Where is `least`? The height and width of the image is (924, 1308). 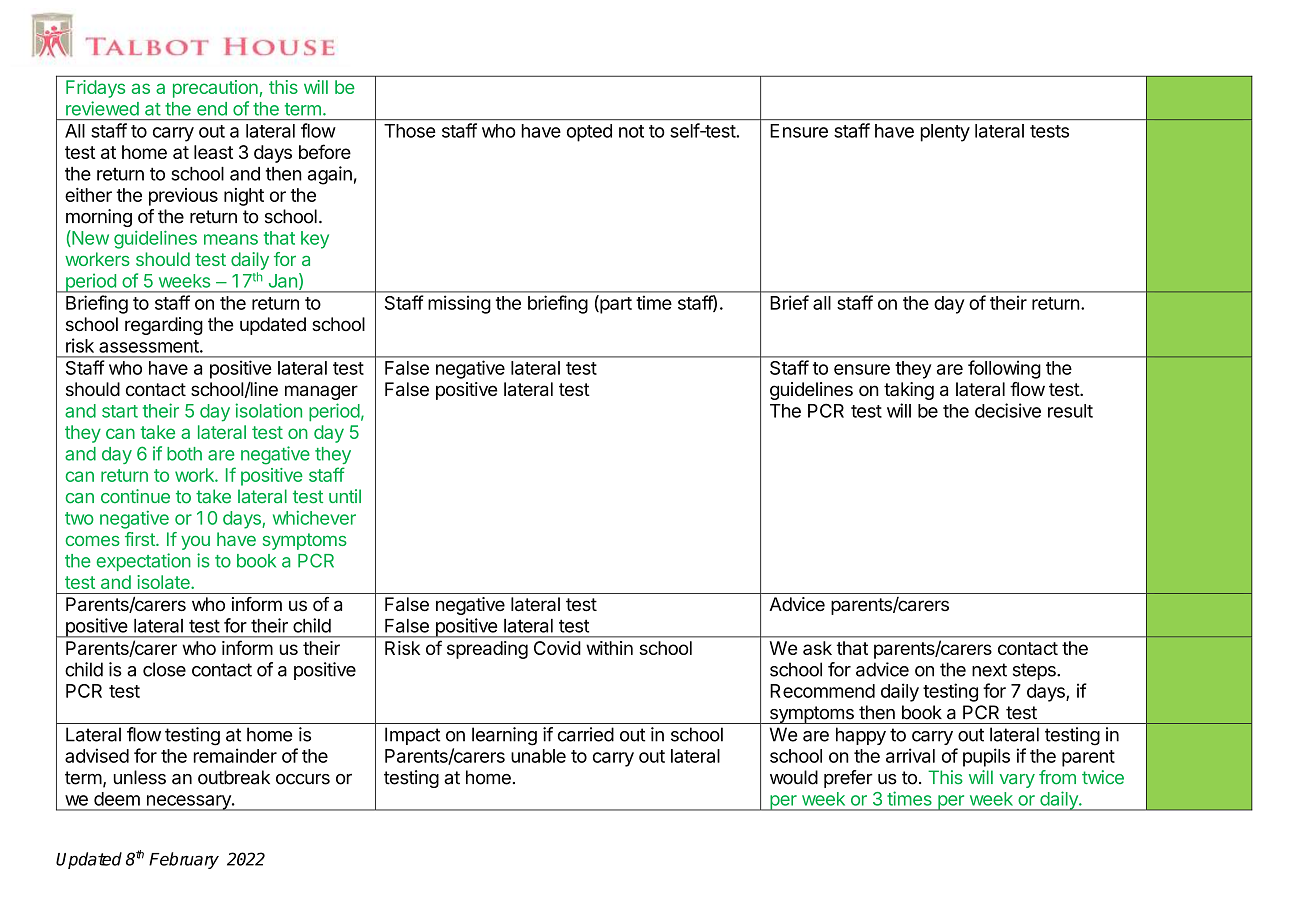
least is located at coordinates (213, 152).
